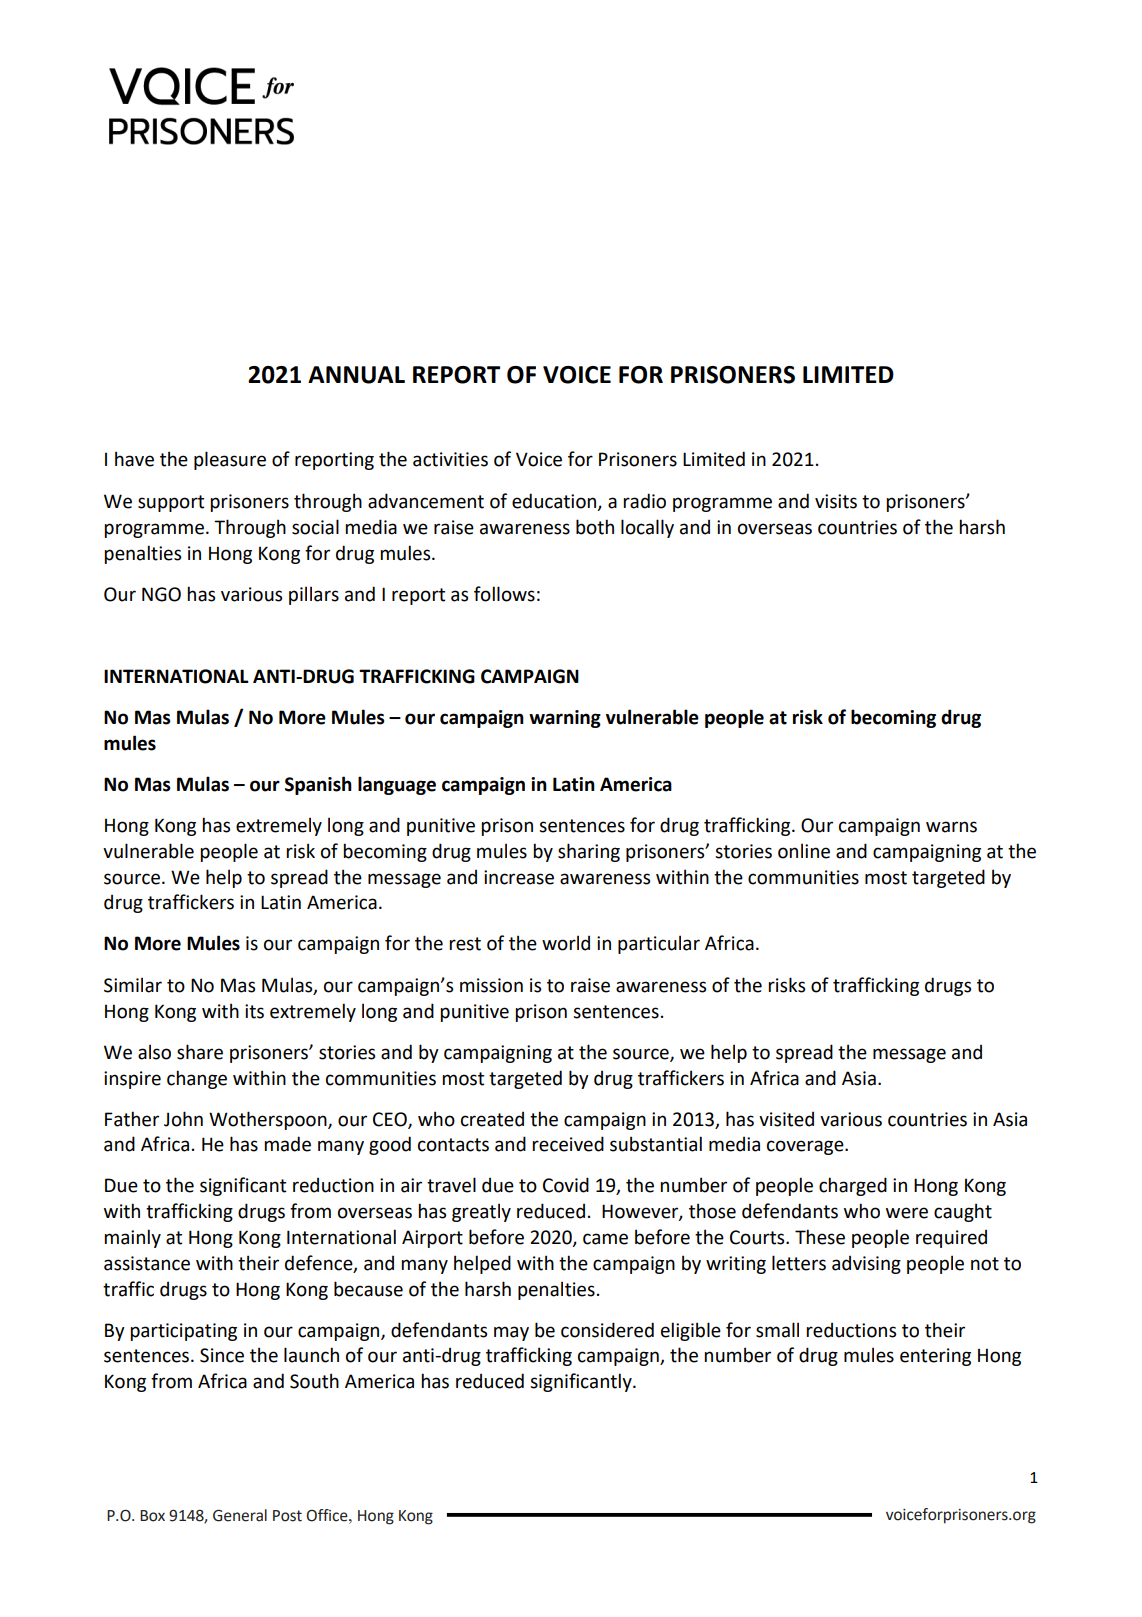 This image has height=1617, width=1142. I want to click on were, so click(907, 1213).
